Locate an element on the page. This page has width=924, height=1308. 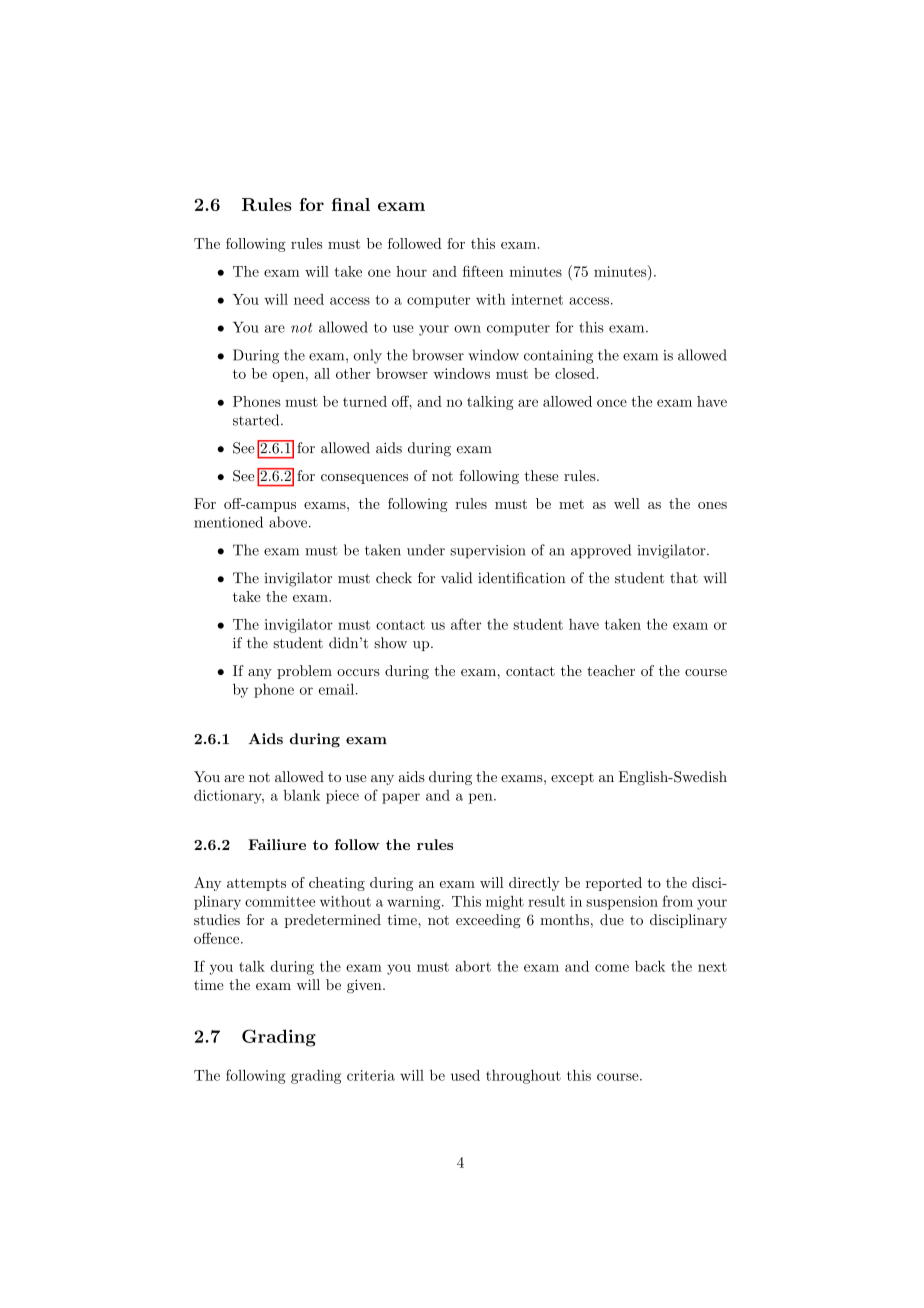
internet is located at coordinates (537, 299).
